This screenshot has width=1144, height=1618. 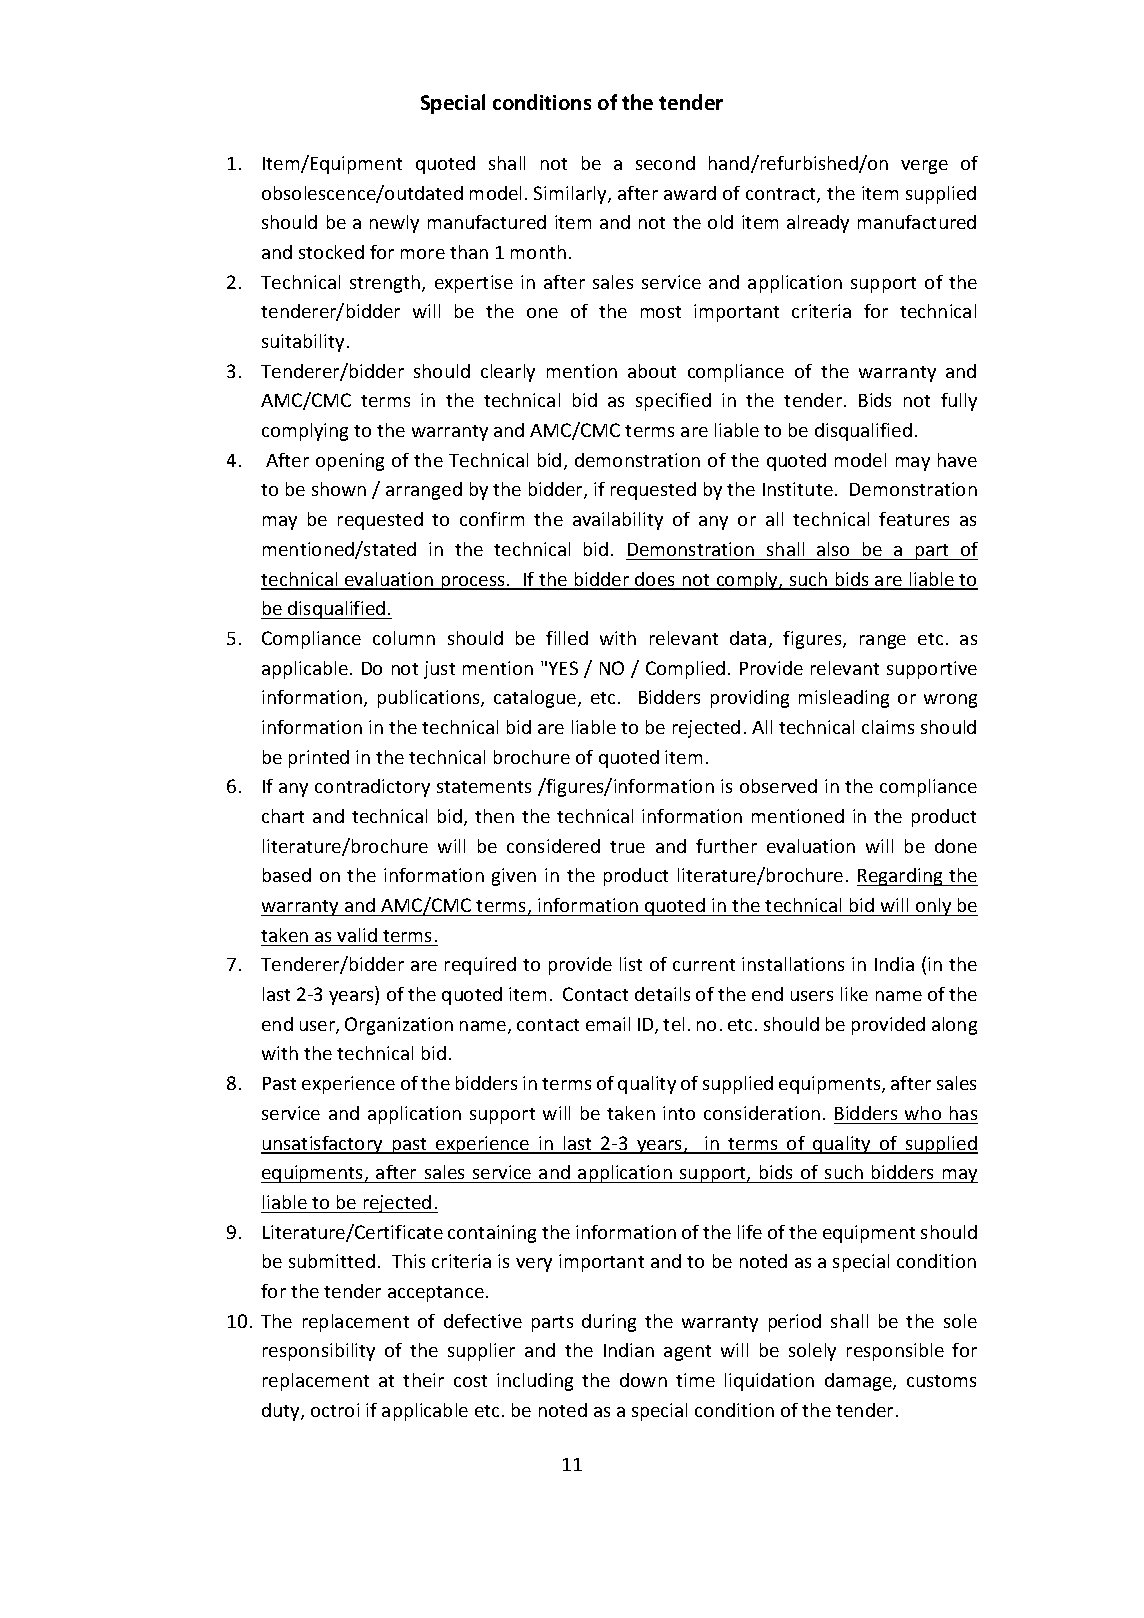 What do you see at coordinates (643, 1380) in the screenshot?
I see `down` at bounding box center [643, 1380].
